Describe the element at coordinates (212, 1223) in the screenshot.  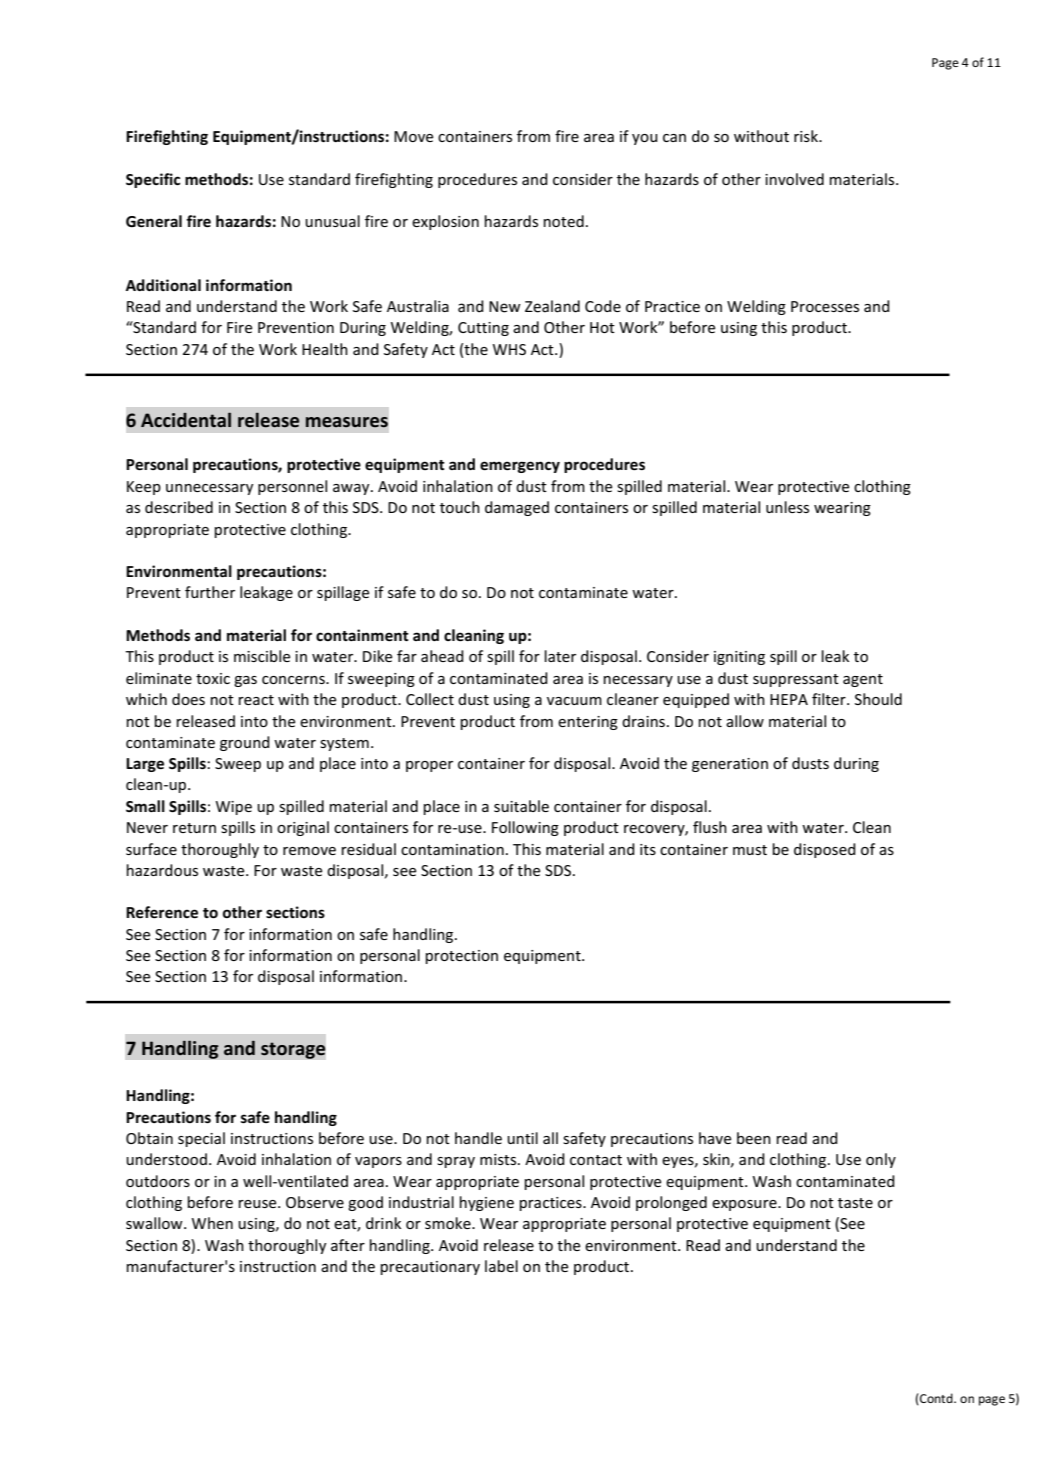
I see `When` at that location.
